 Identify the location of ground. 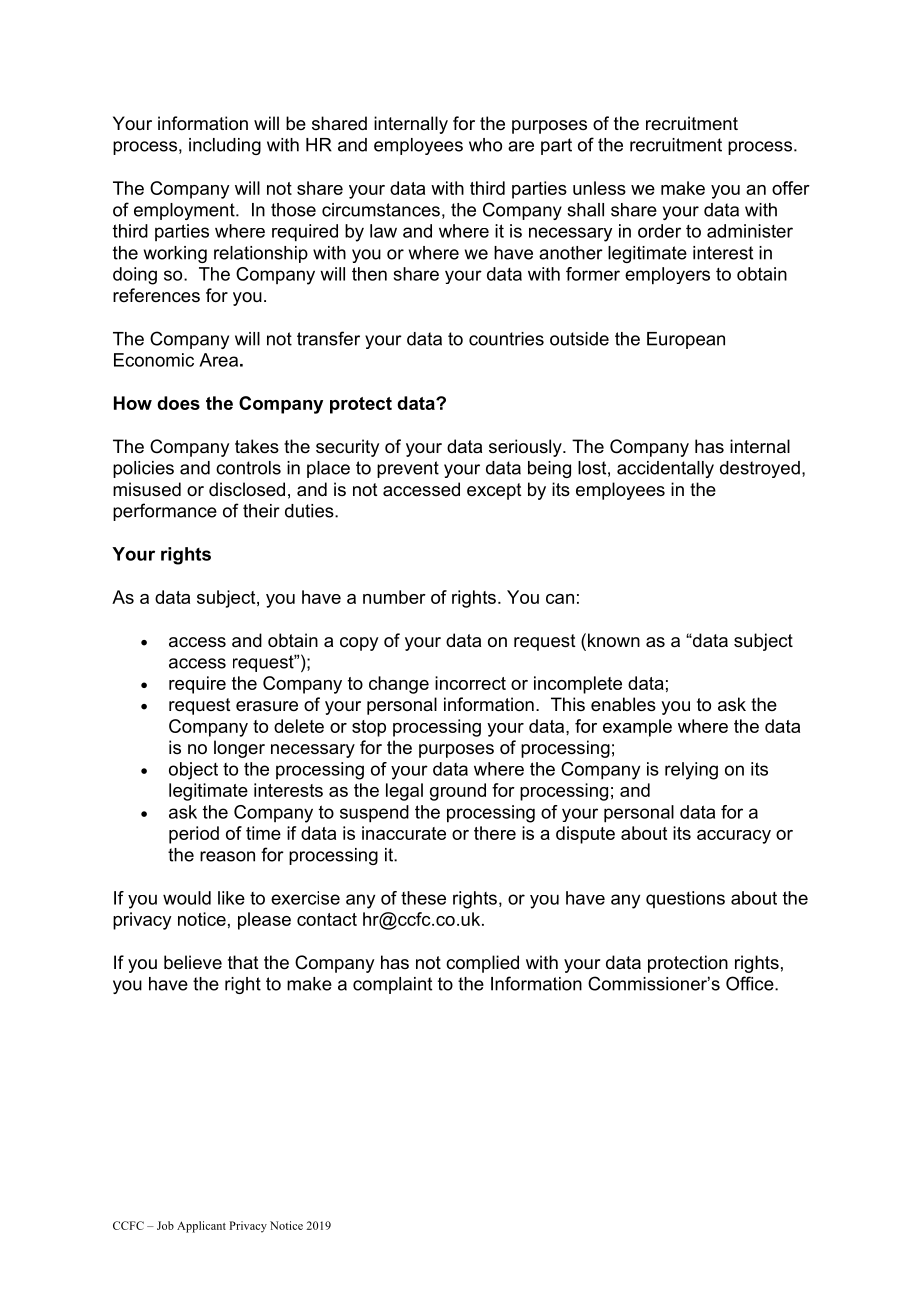
(458, 792).
